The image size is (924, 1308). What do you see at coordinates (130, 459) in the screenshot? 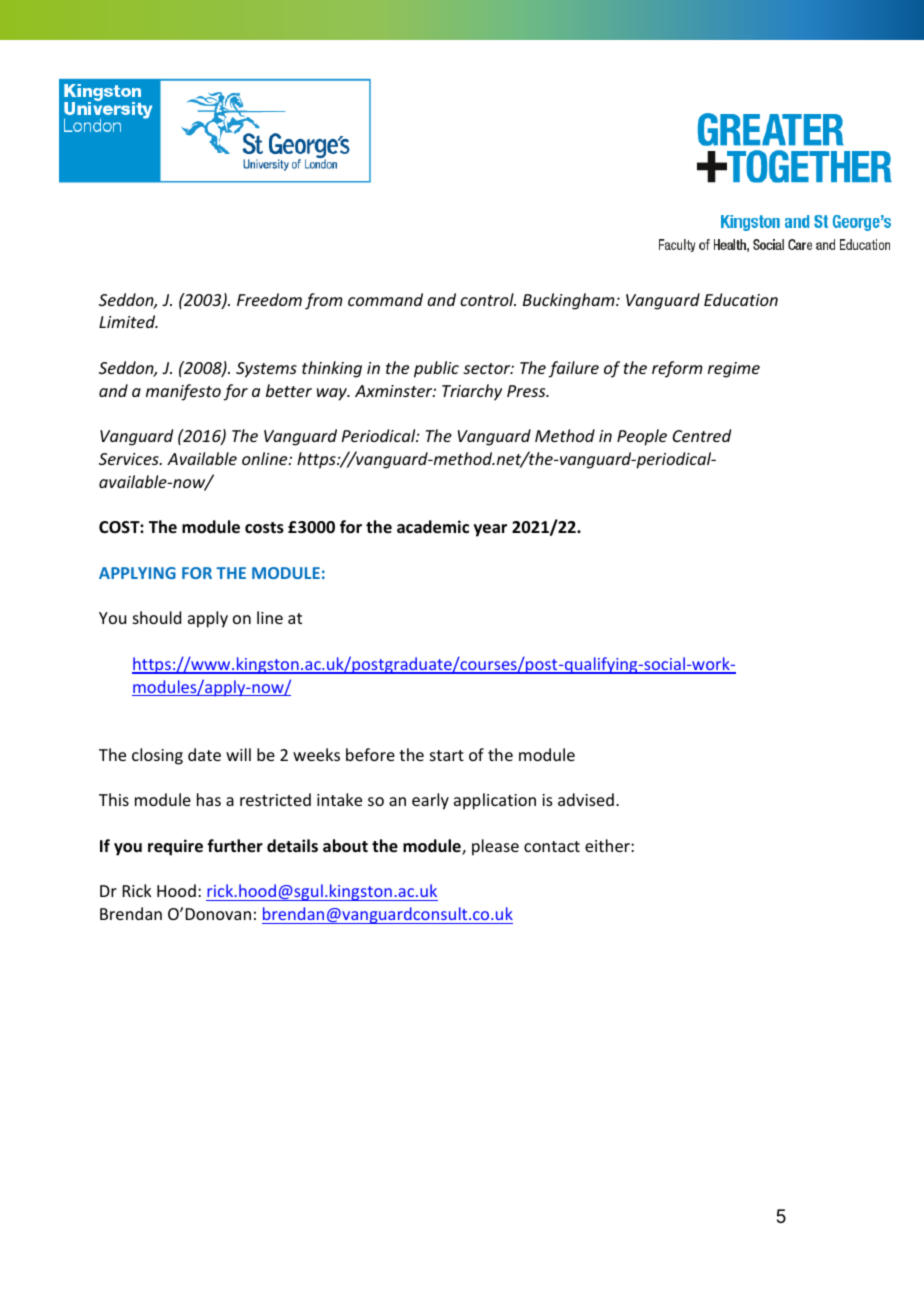
I see `Services` at bounding box center [130, 459].
